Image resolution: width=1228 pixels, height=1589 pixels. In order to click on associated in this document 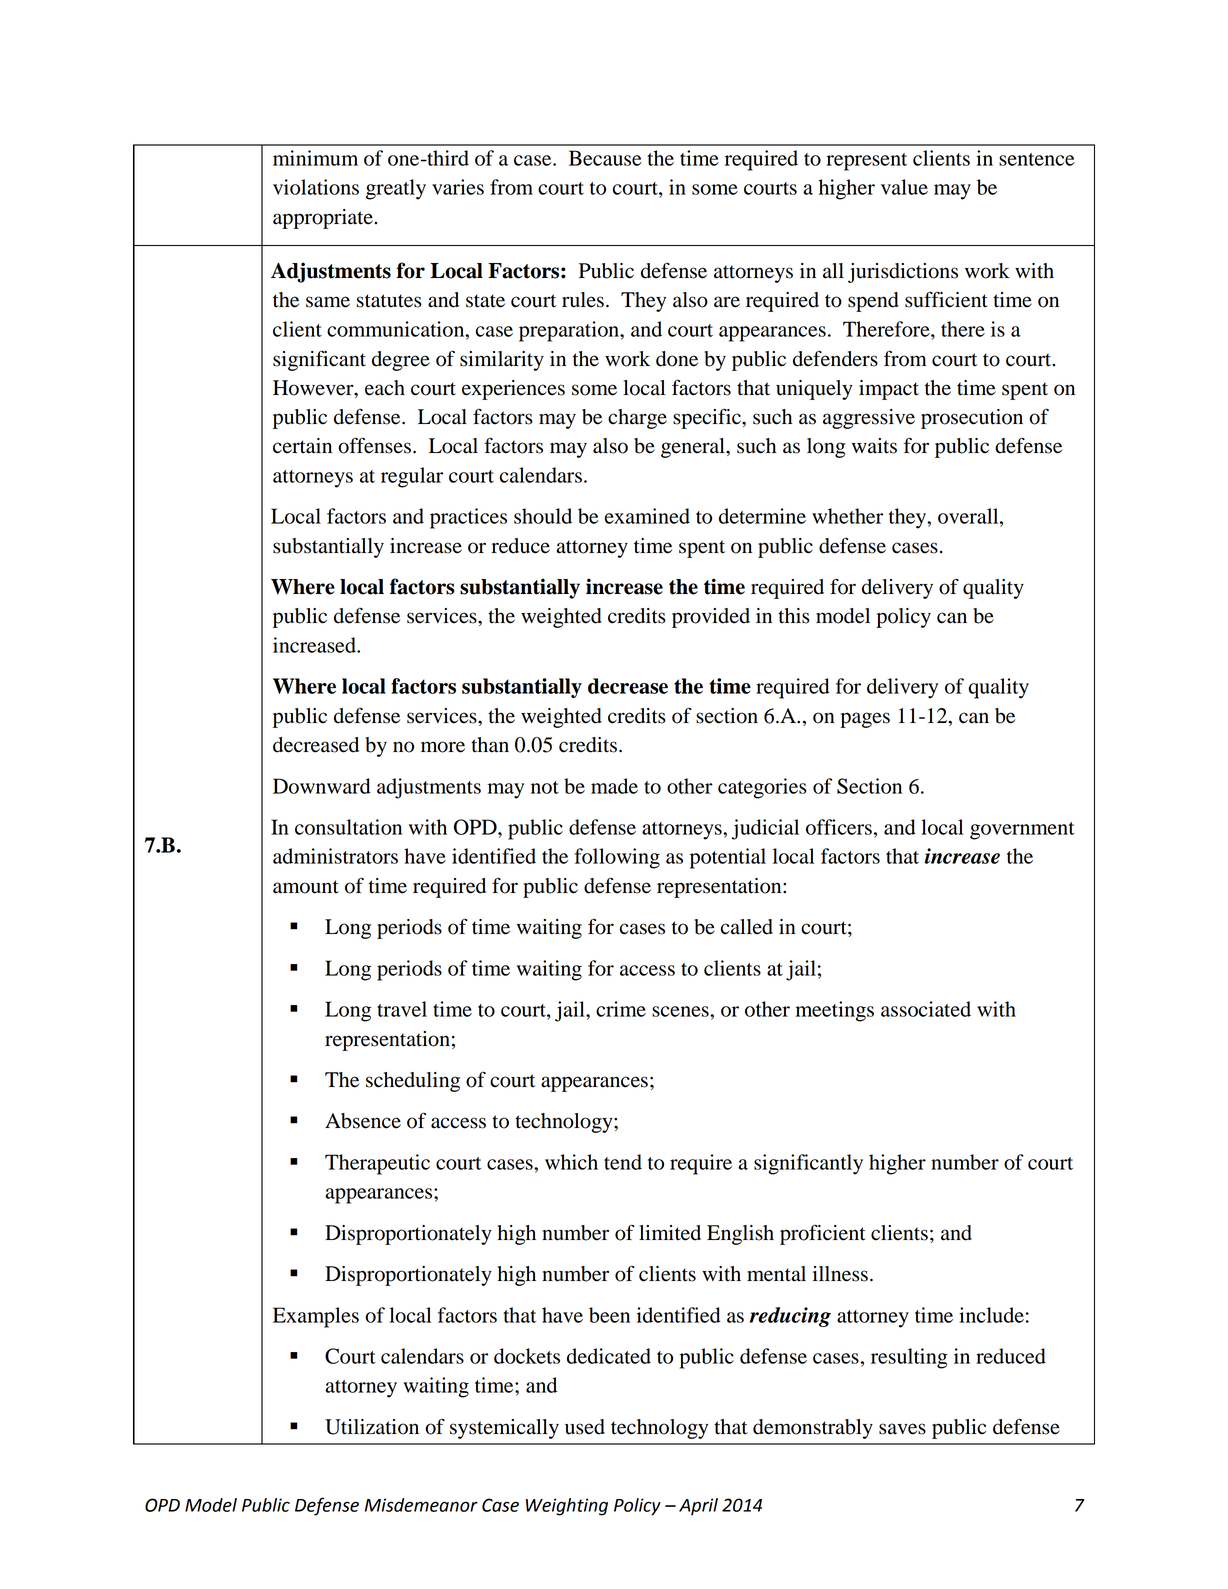, I will do `click(926, 1009)`.
